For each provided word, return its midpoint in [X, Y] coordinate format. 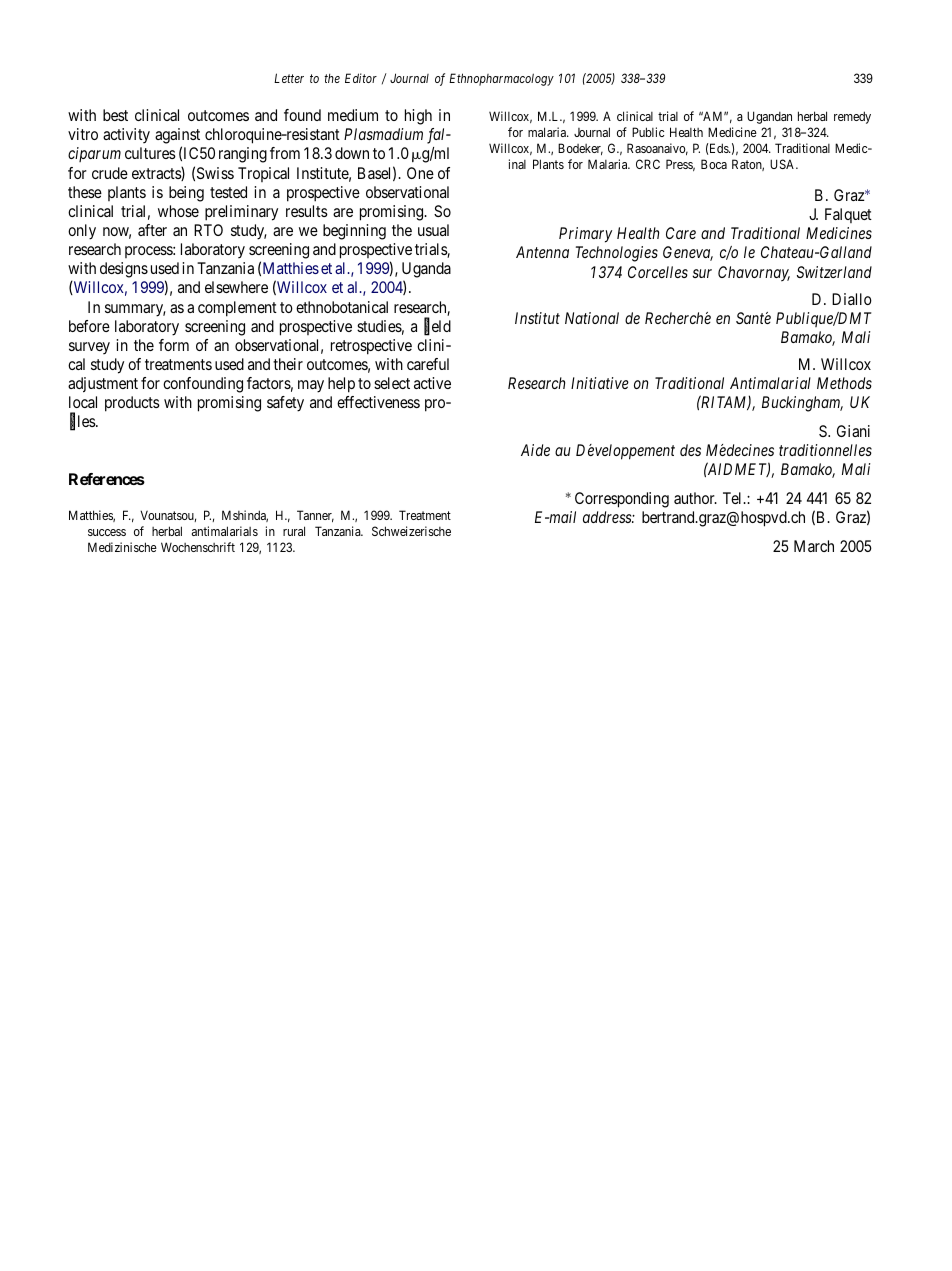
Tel [734, 498]
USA [784, 164]
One [420, 173]
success [107, 532]
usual [433, 230]
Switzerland [834, 272]
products [132, 404]
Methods [844, 383]
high [418, 117]
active [432, 383]
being [186, 194]
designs [124, 270]
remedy [852, 117]
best [115, 115]
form [174, 345]
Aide [535, 450]
